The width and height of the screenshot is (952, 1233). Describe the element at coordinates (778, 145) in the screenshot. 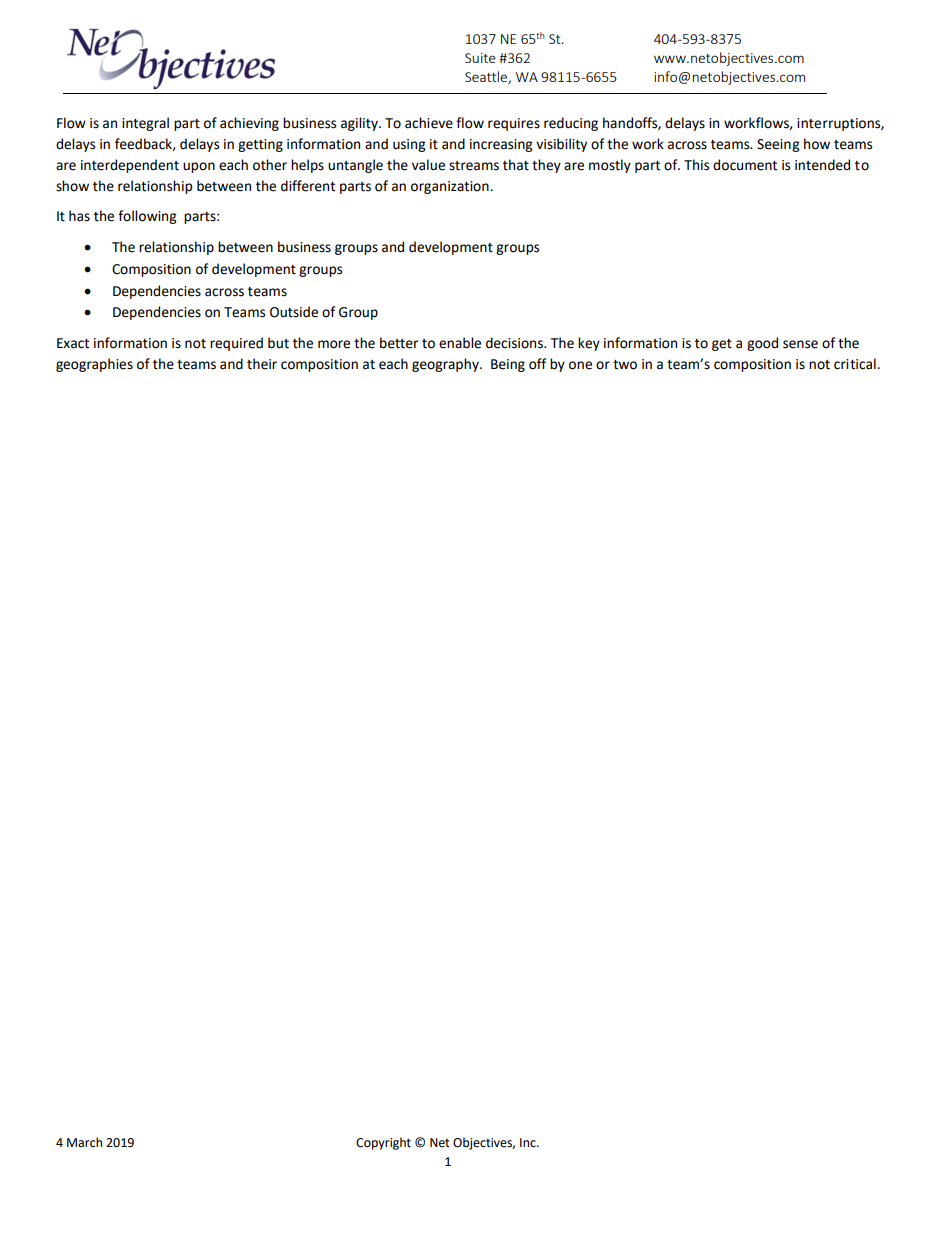

I see `Seeing` at that location.
